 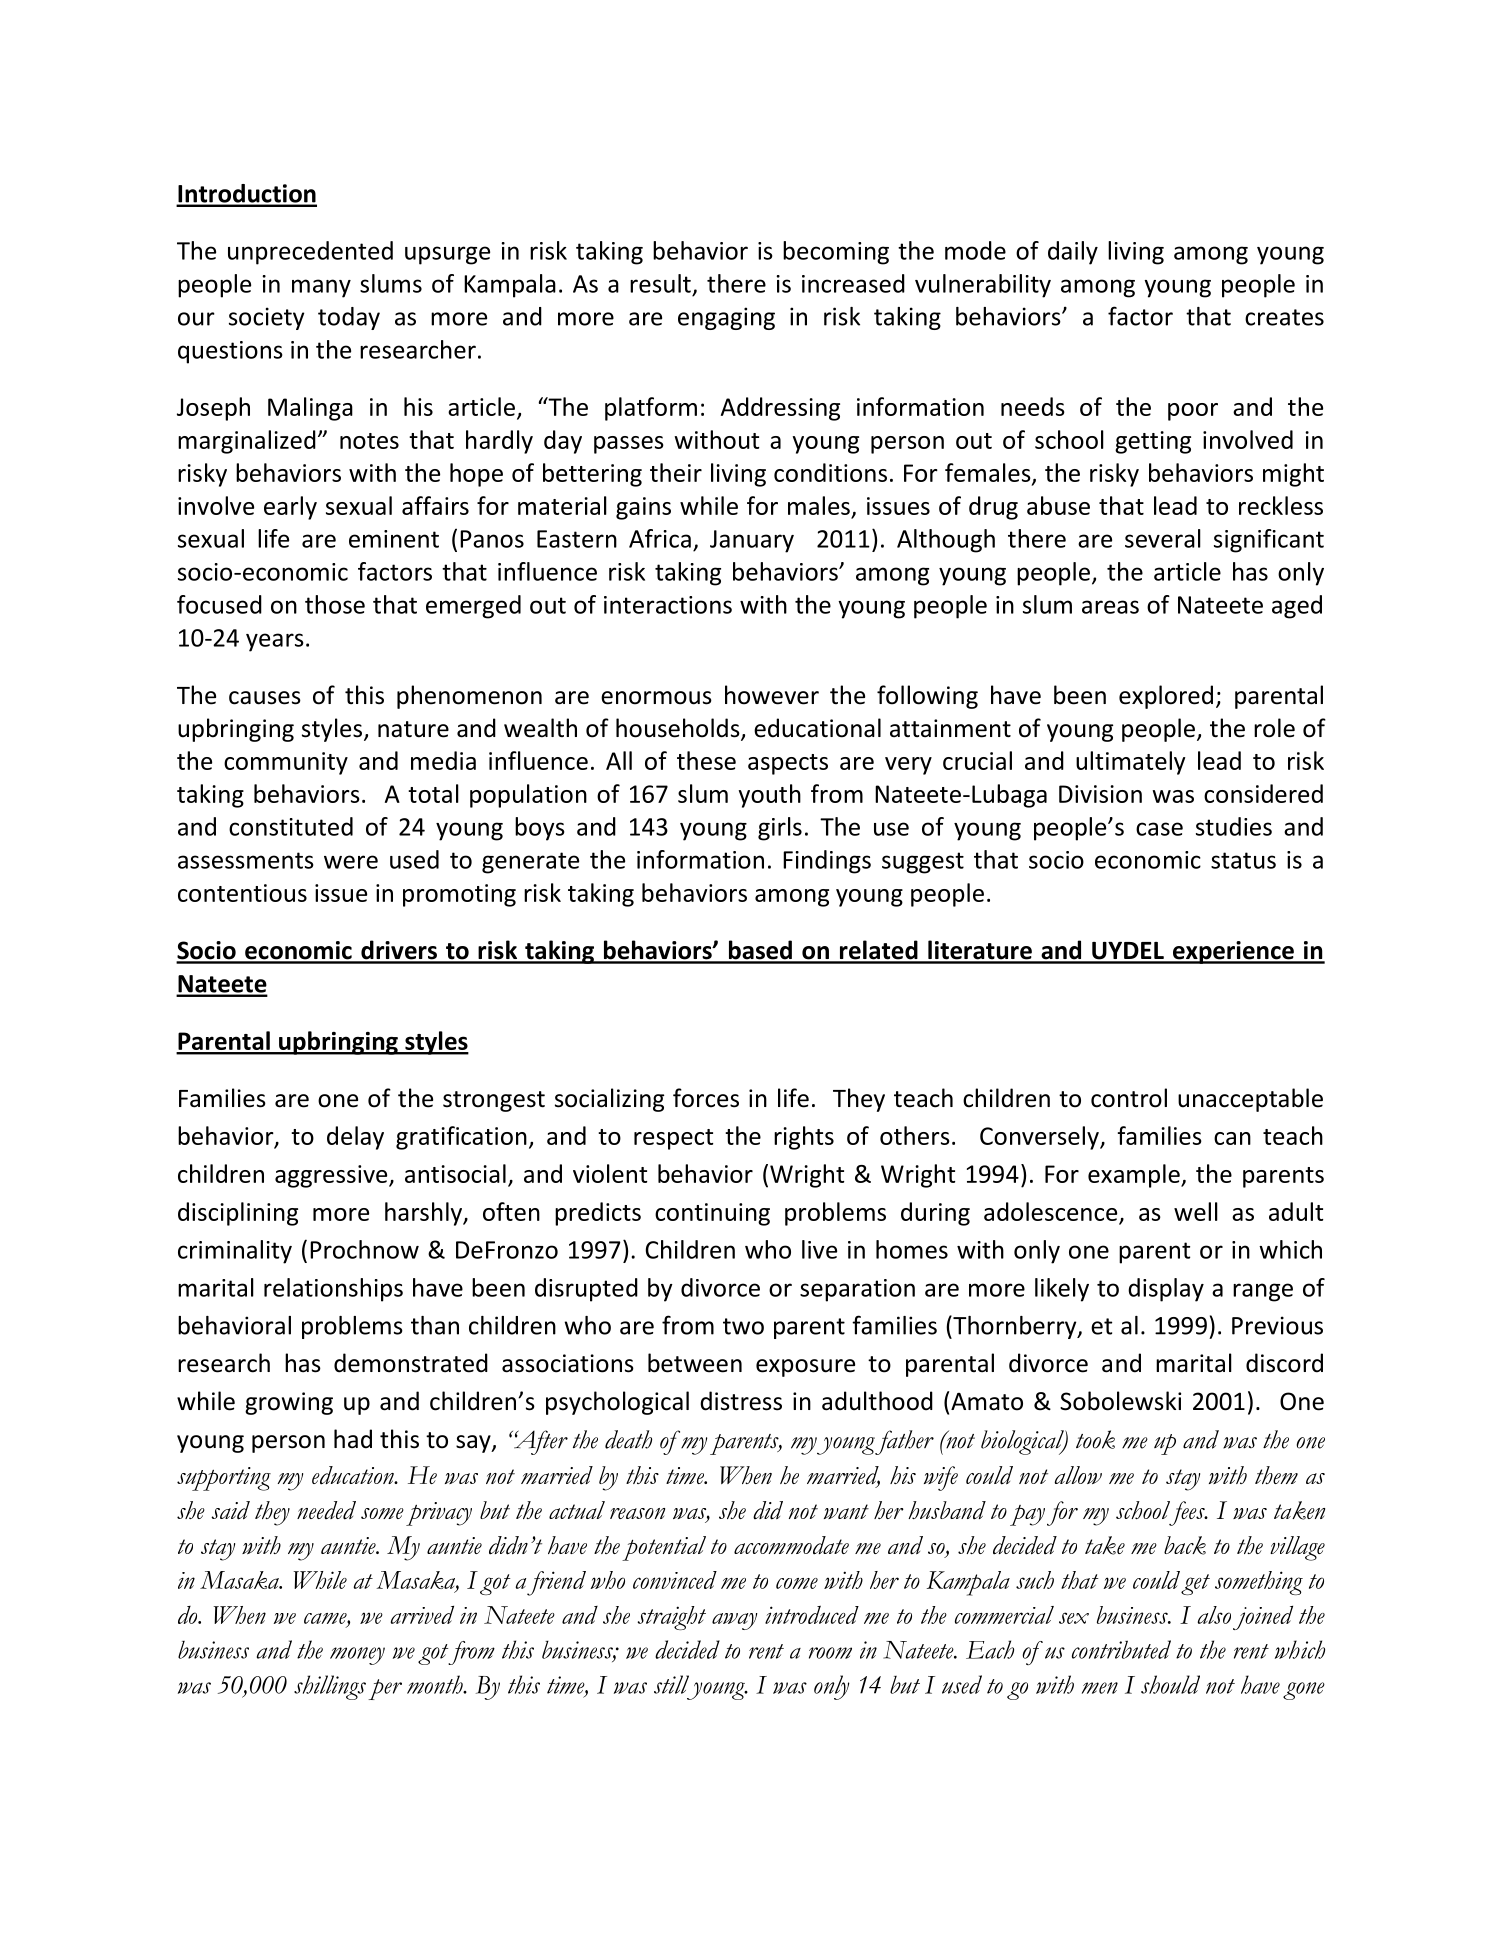 What do you see at coordinates (333, 1290) in the image?
I see `relationships` at bounding box center [333, 1290].
